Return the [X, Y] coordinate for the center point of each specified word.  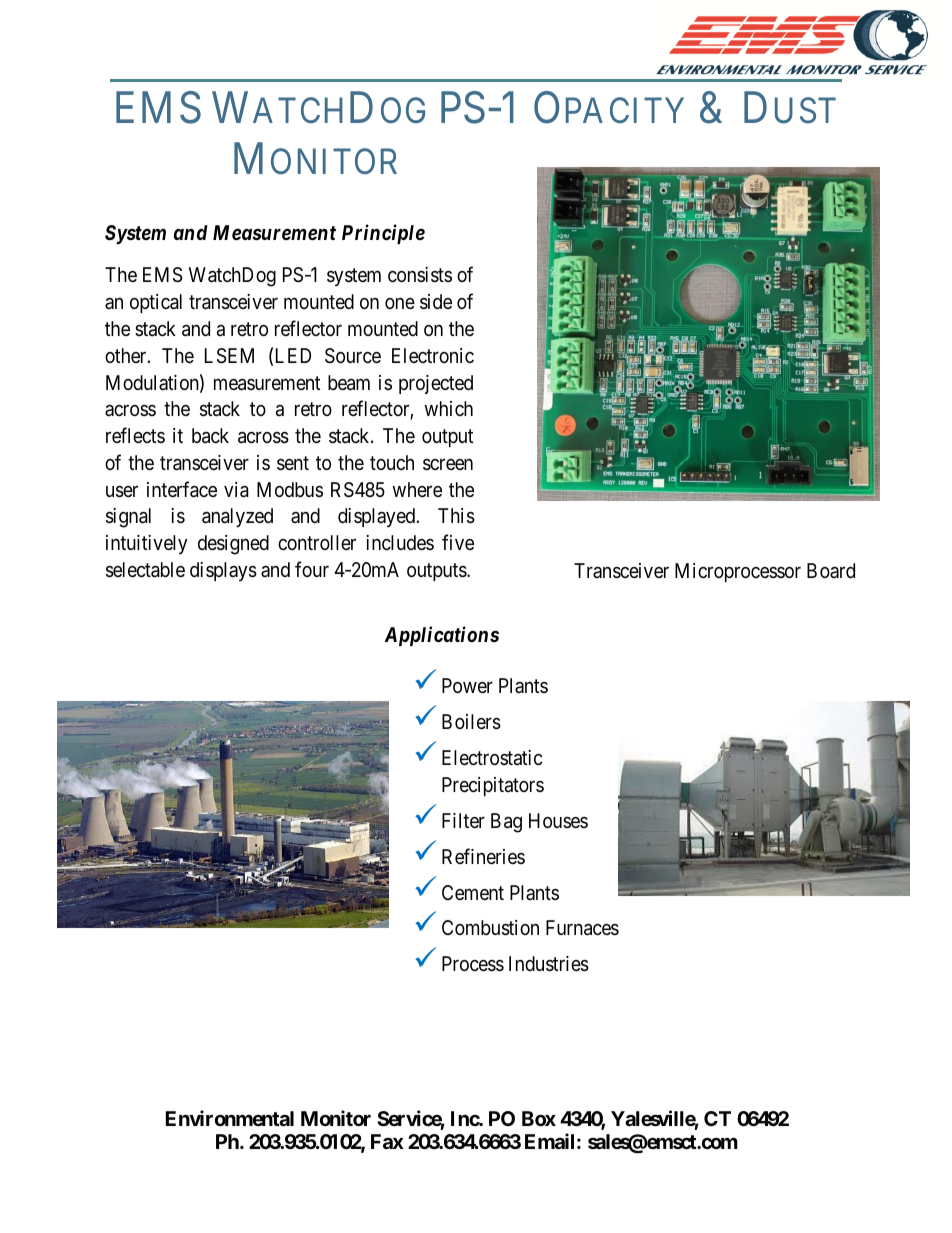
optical [156, 303]
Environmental [230, 1118]
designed [233, 545]
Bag [506, 823]
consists [420, 275]
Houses [558, 820]
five [458, 542]
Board [831, 570]
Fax [387, 1141]
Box [539, 1118]
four [312, 569]
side [436, 302]
